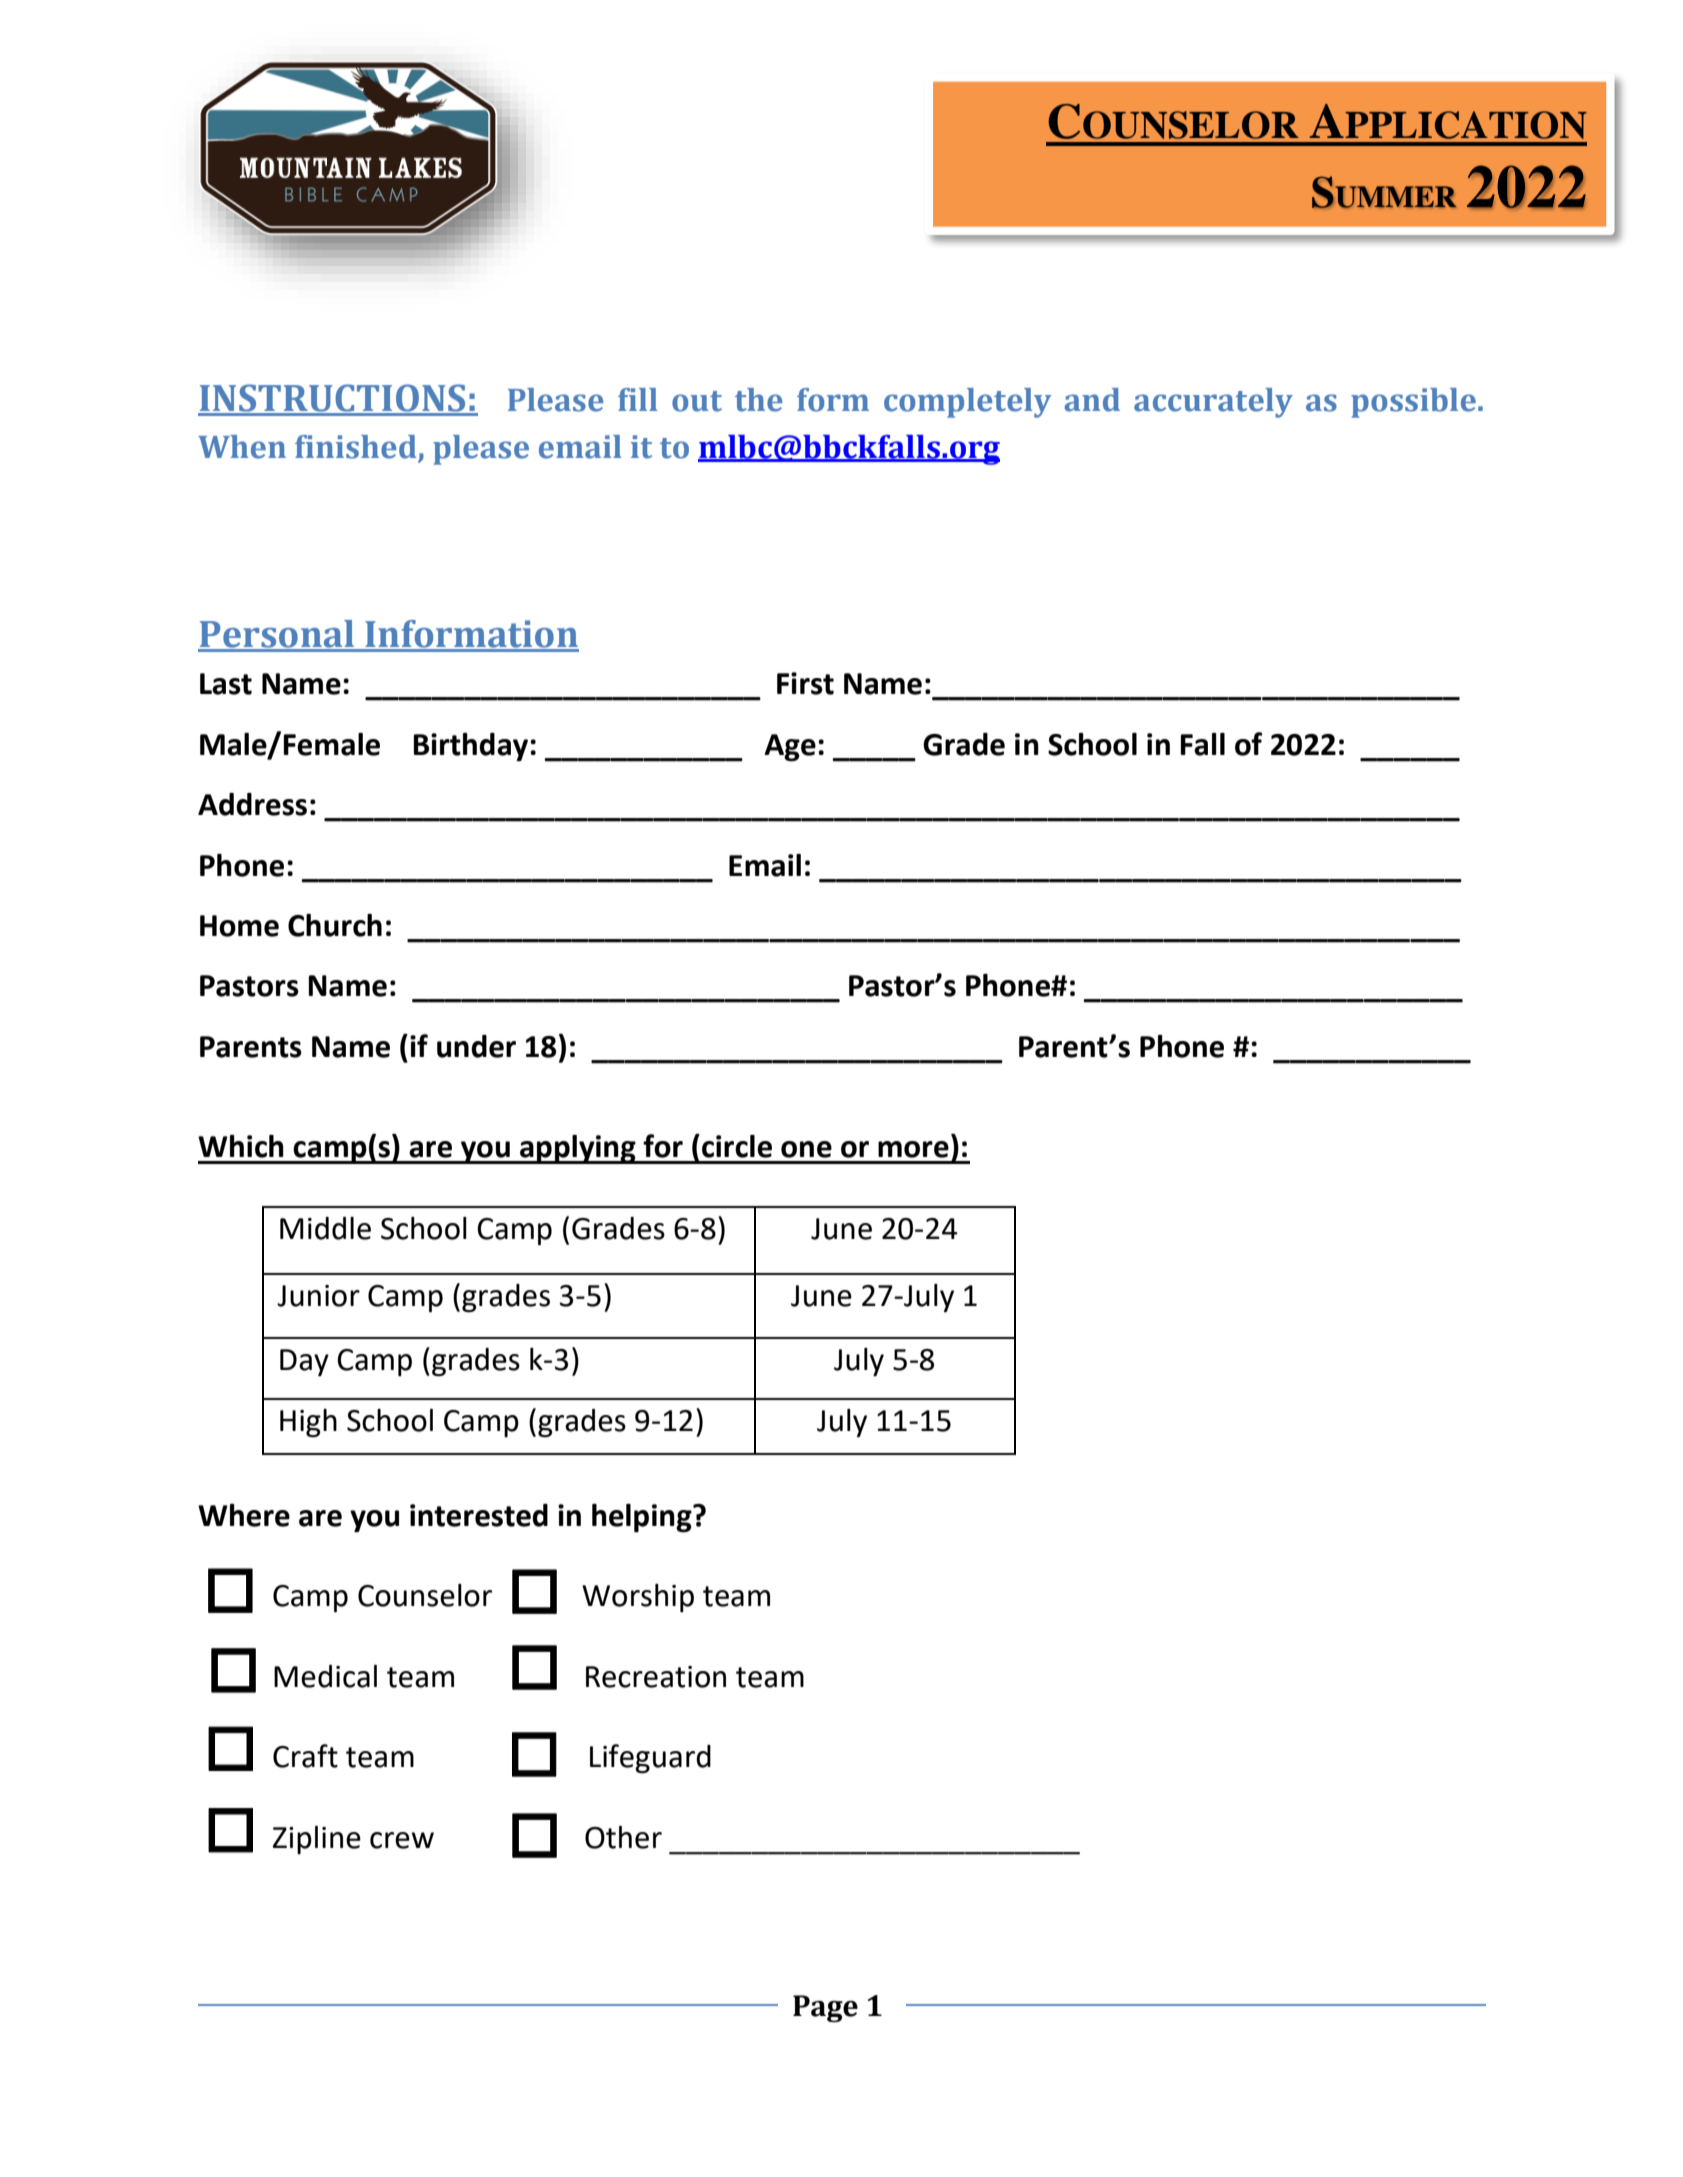 This screenshot has width=1683, height=2177. Describe the element at coordinates (825, 2008) in the screenshot. I see `Page` at that location.
